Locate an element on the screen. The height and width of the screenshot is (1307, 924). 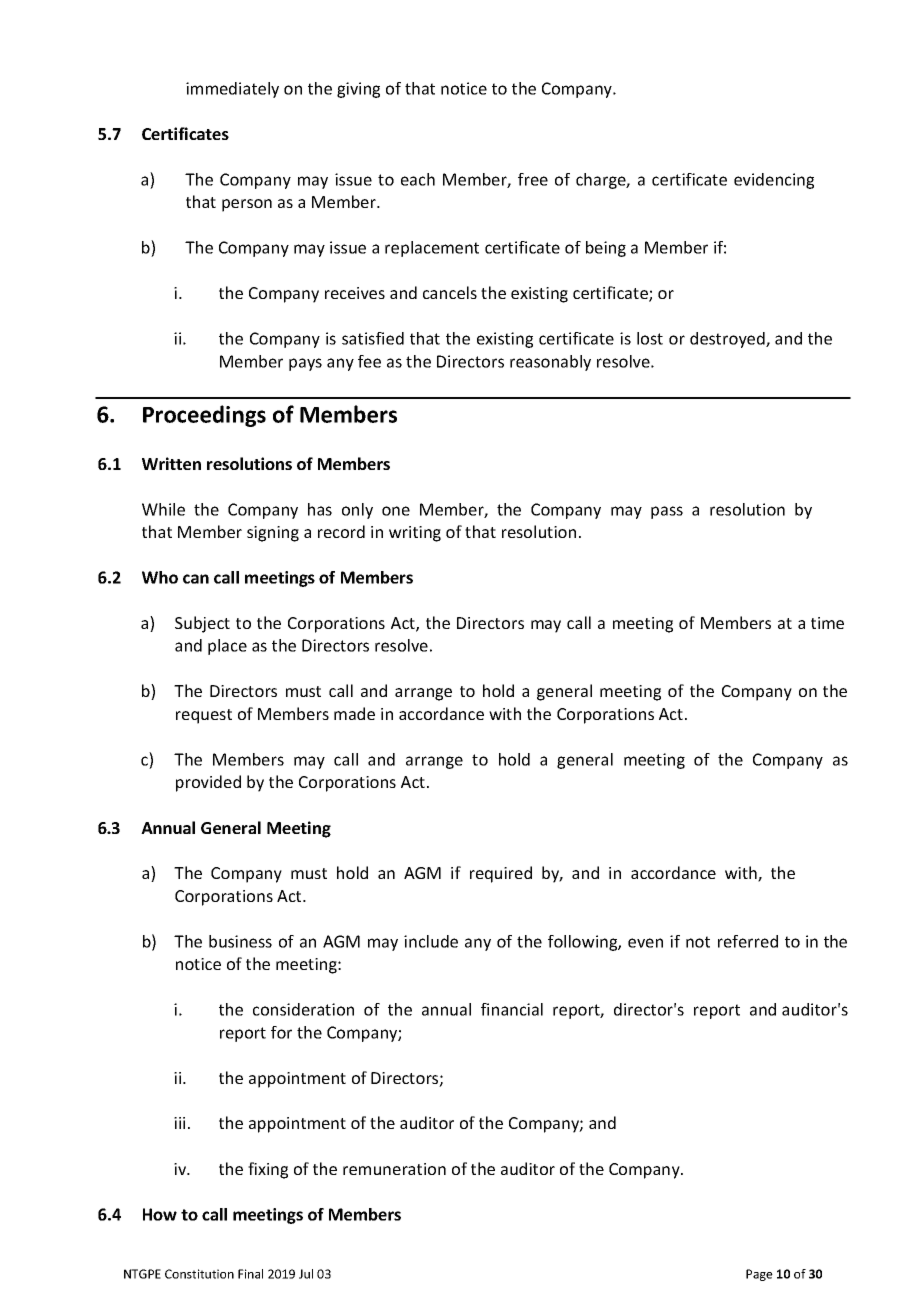
evidencing is located at coordinates (774, 181).
